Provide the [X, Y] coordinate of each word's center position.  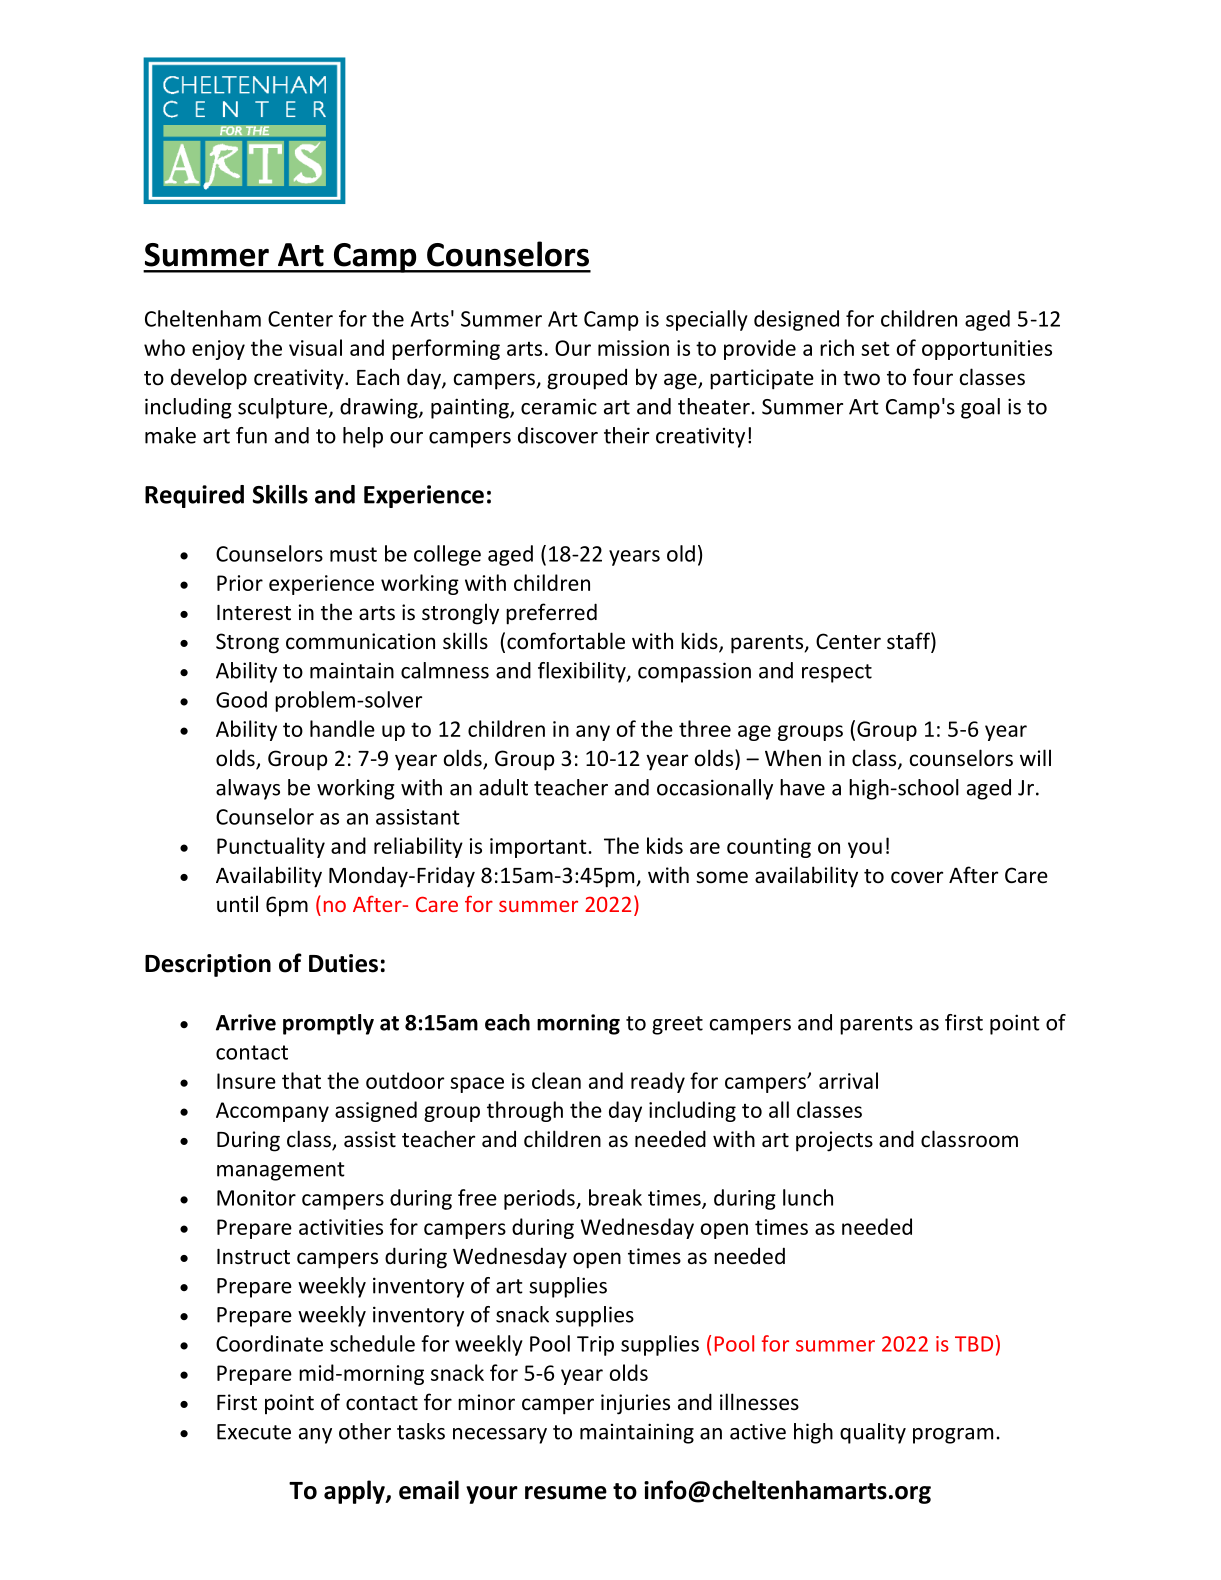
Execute [254, 1432]
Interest [254, 613]
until [237, 903]
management [281, 1171]
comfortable [566, 641]
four [933, 377]
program [953, 1436]
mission [633, 348]
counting [769, 848]
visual [315, 347]
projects [834, 1141]
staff [909, 642]
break [615, 1197]
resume [566, 1493]
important [539, 848]
